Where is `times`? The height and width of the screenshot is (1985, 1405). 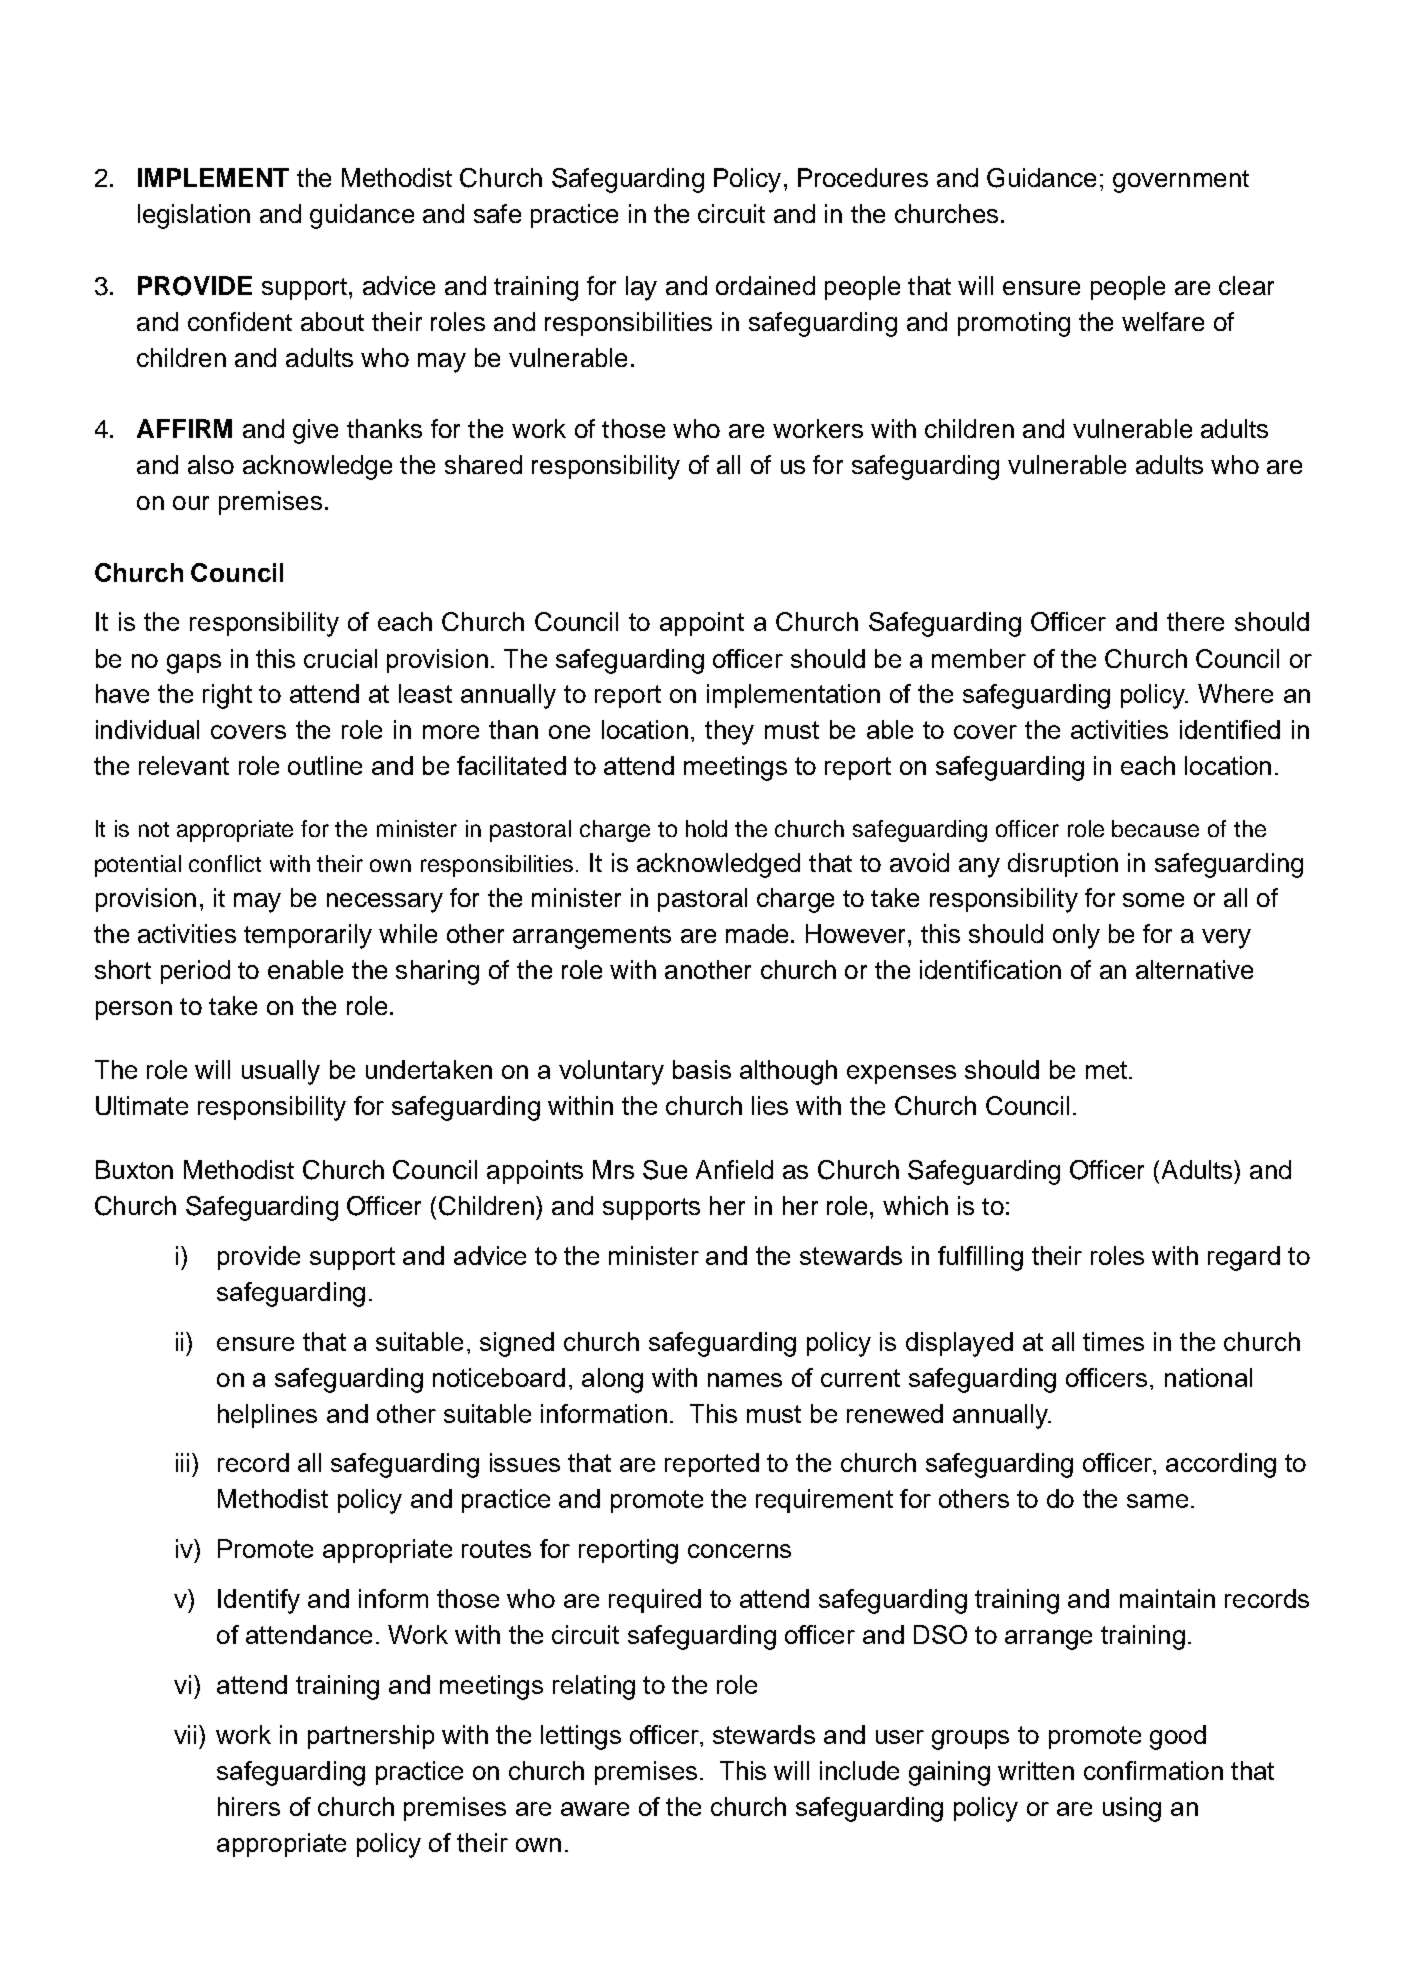 times is located at coordinates (1113, 1341).
